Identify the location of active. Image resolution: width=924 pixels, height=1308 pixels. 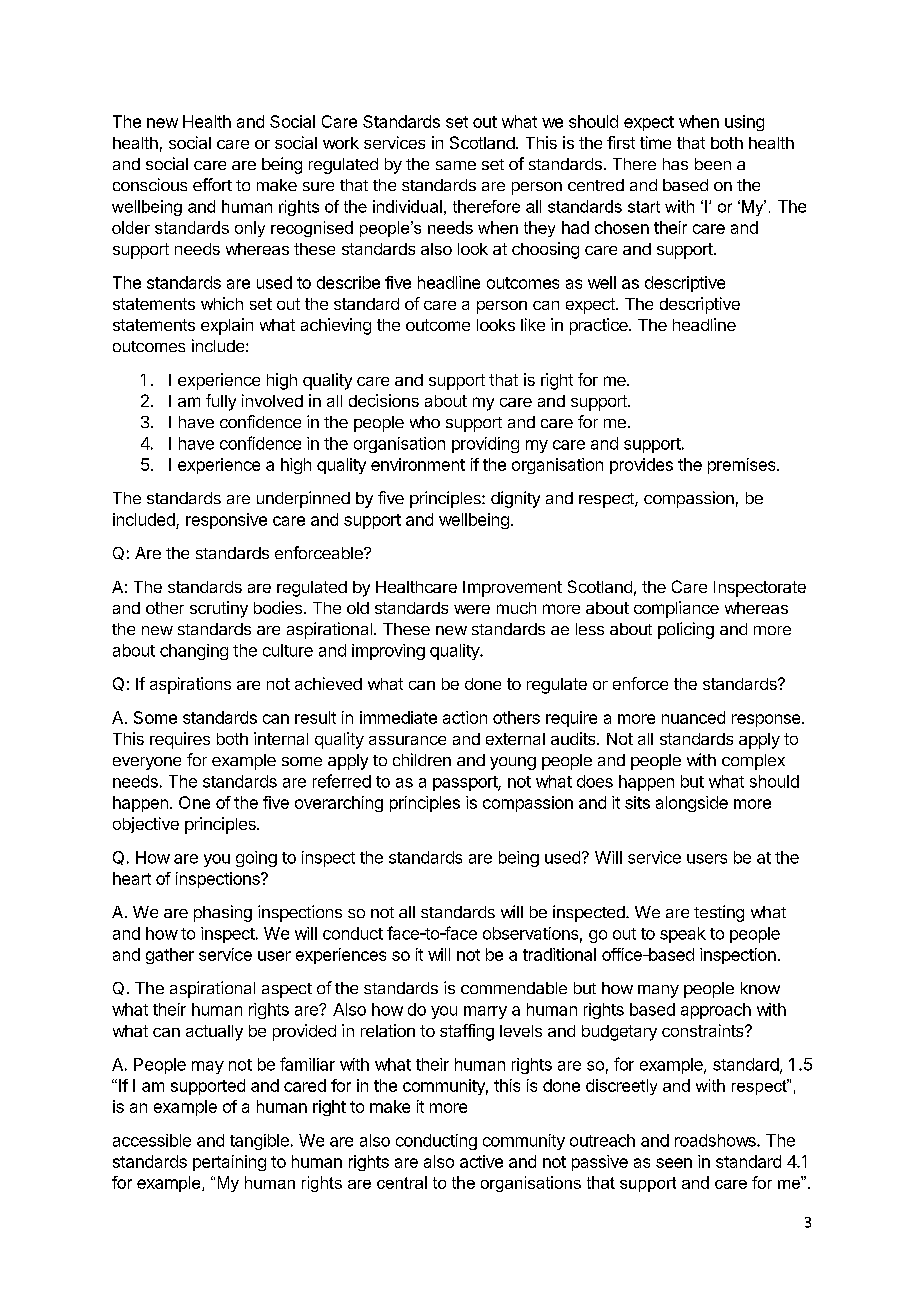
(481, 1161).
